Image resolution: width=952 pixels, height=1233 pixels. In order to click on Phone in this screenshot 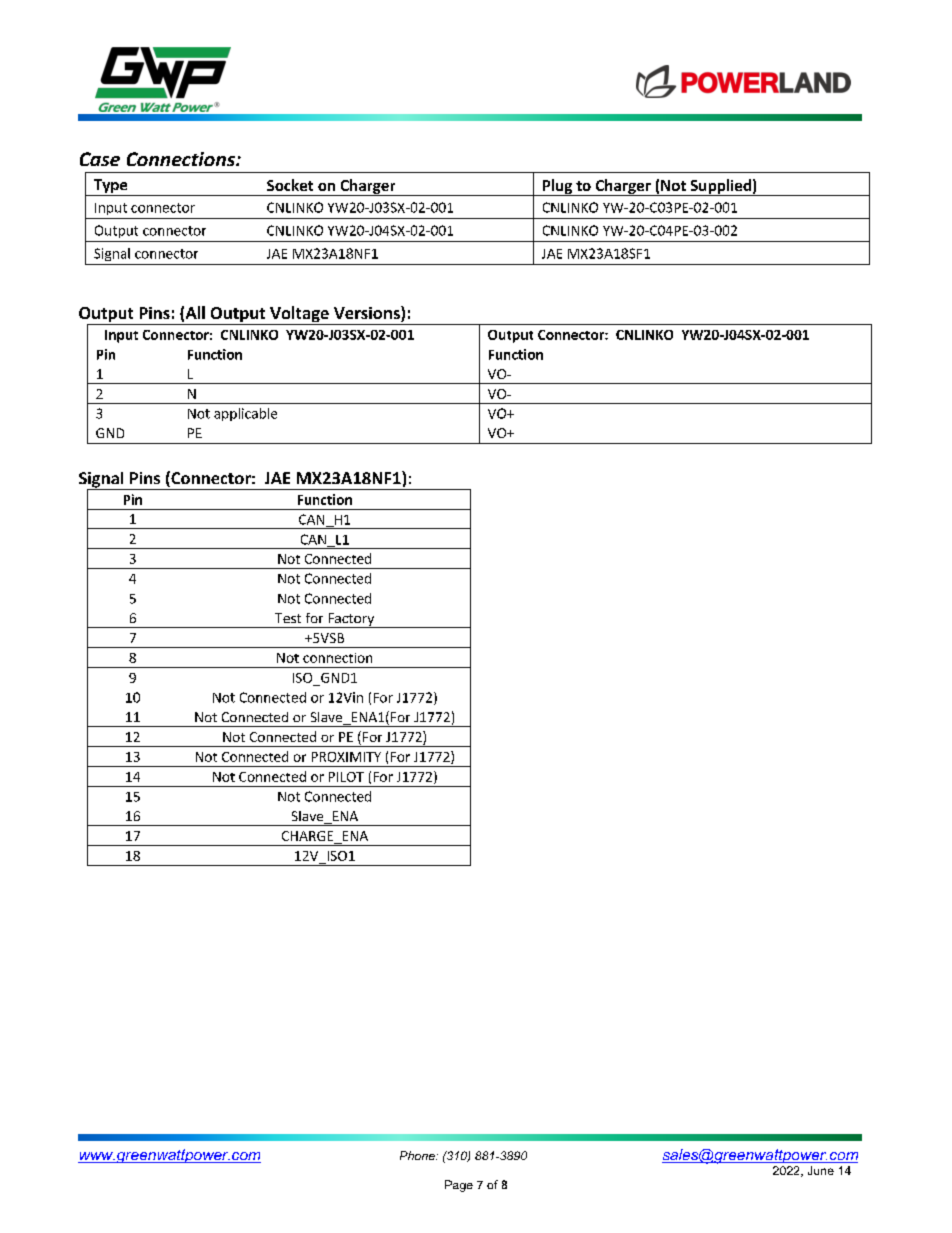, I will do `click(418, 1155)`.
